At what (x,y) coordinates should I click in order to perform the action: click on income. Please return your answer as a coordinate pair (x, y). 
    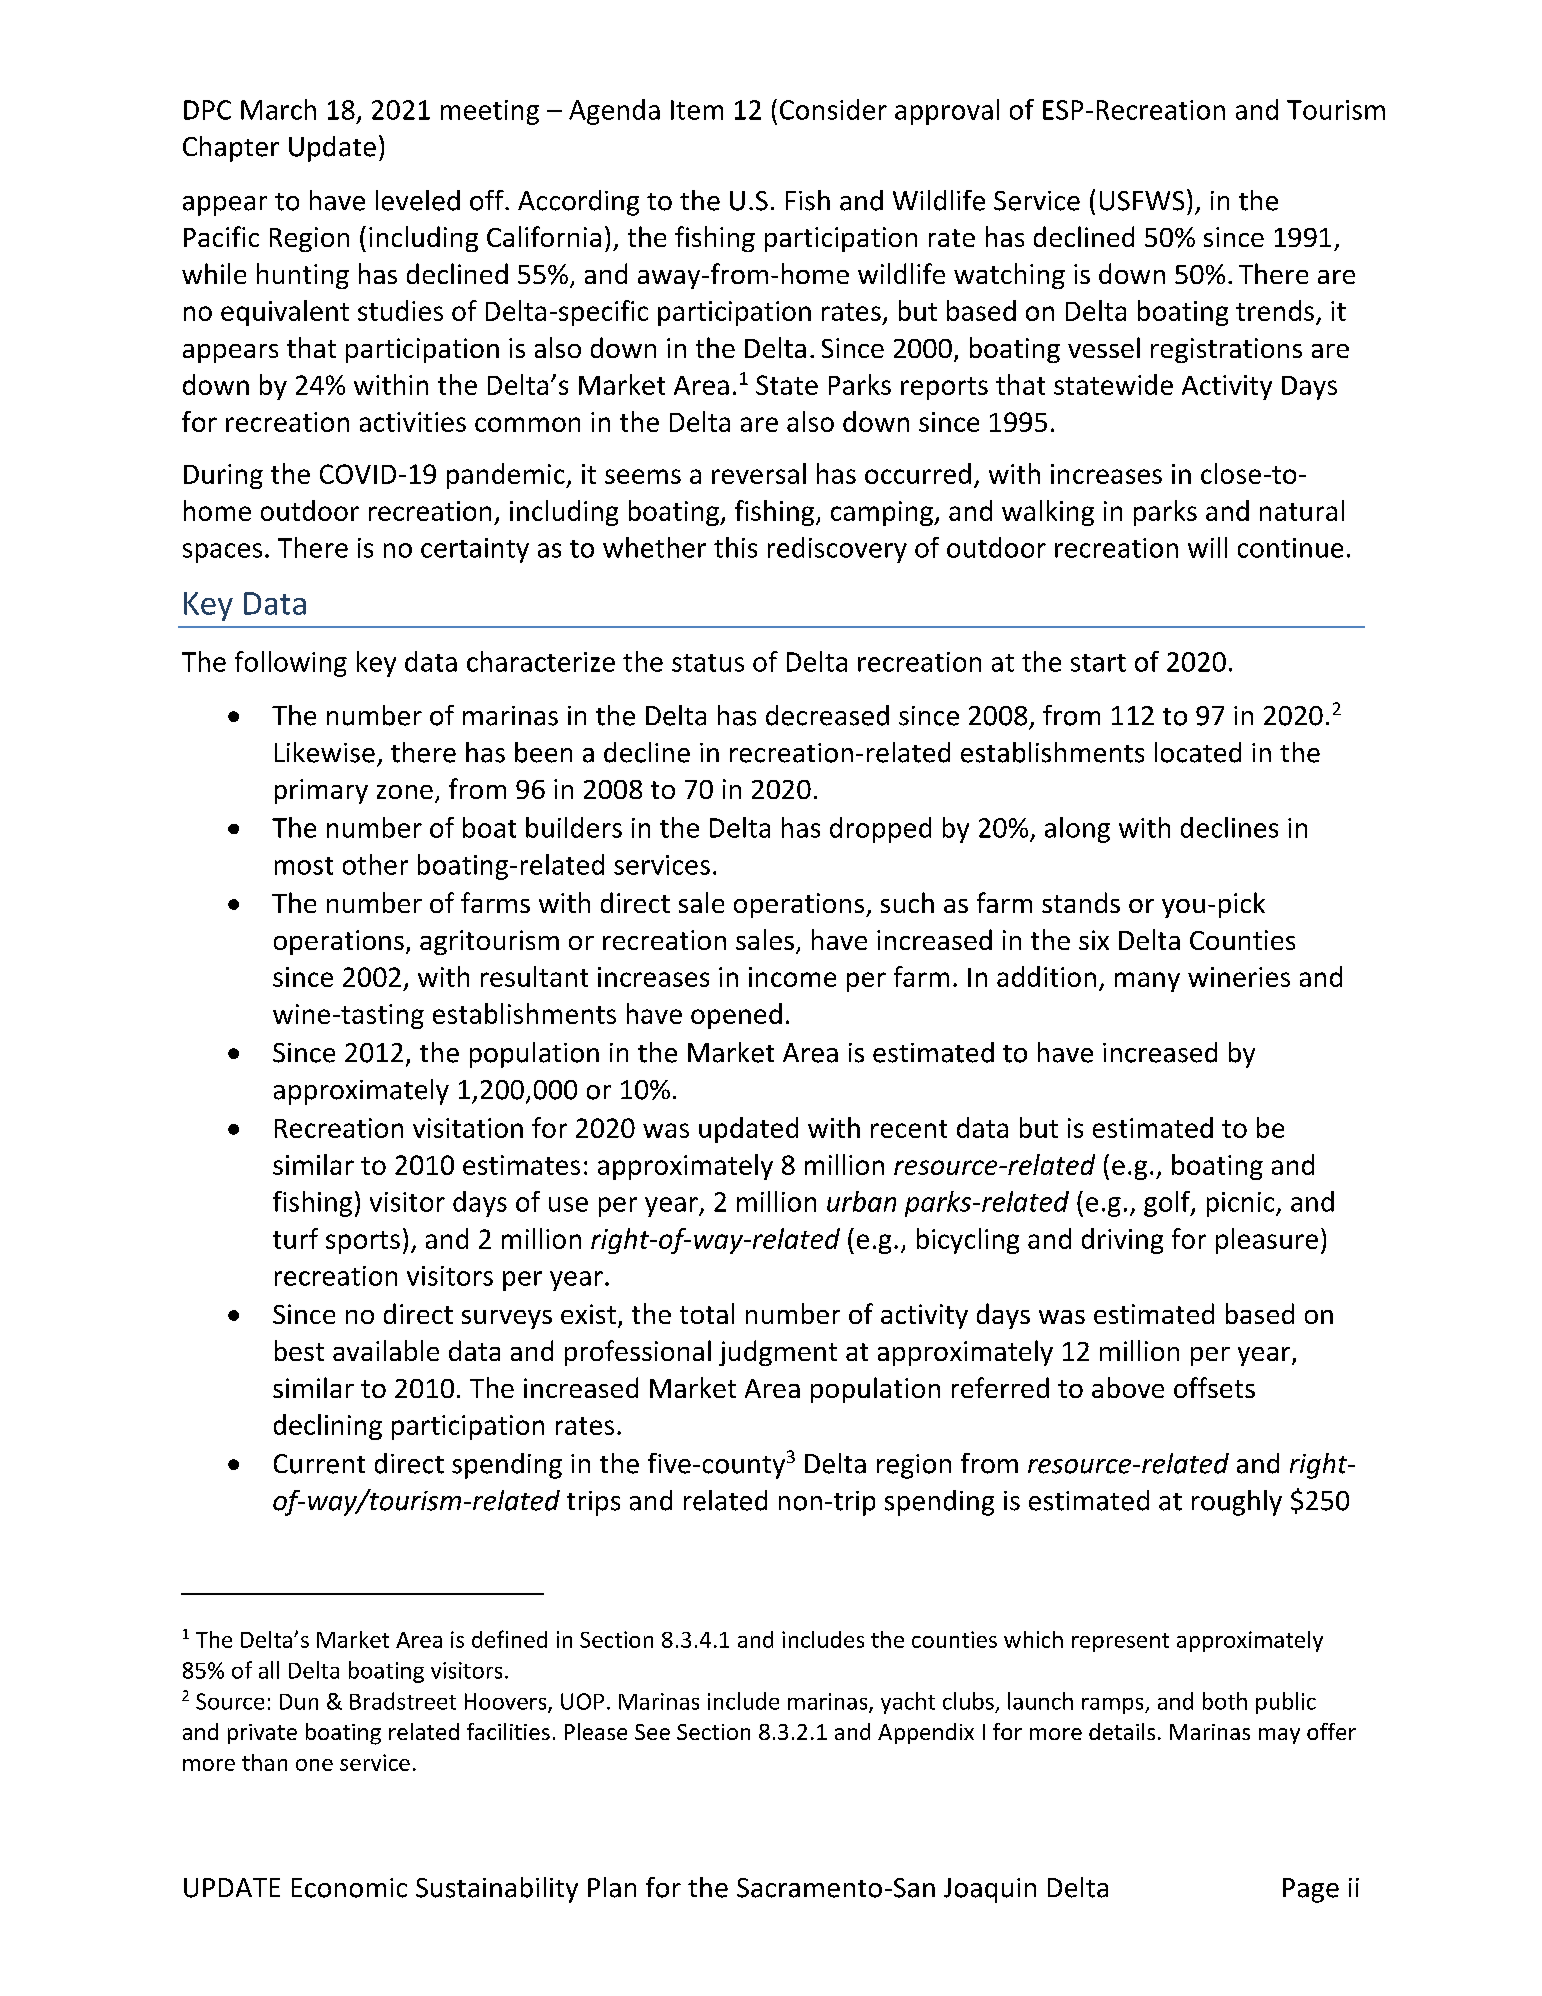
    Looking at the image, I should click on (792, 977).
